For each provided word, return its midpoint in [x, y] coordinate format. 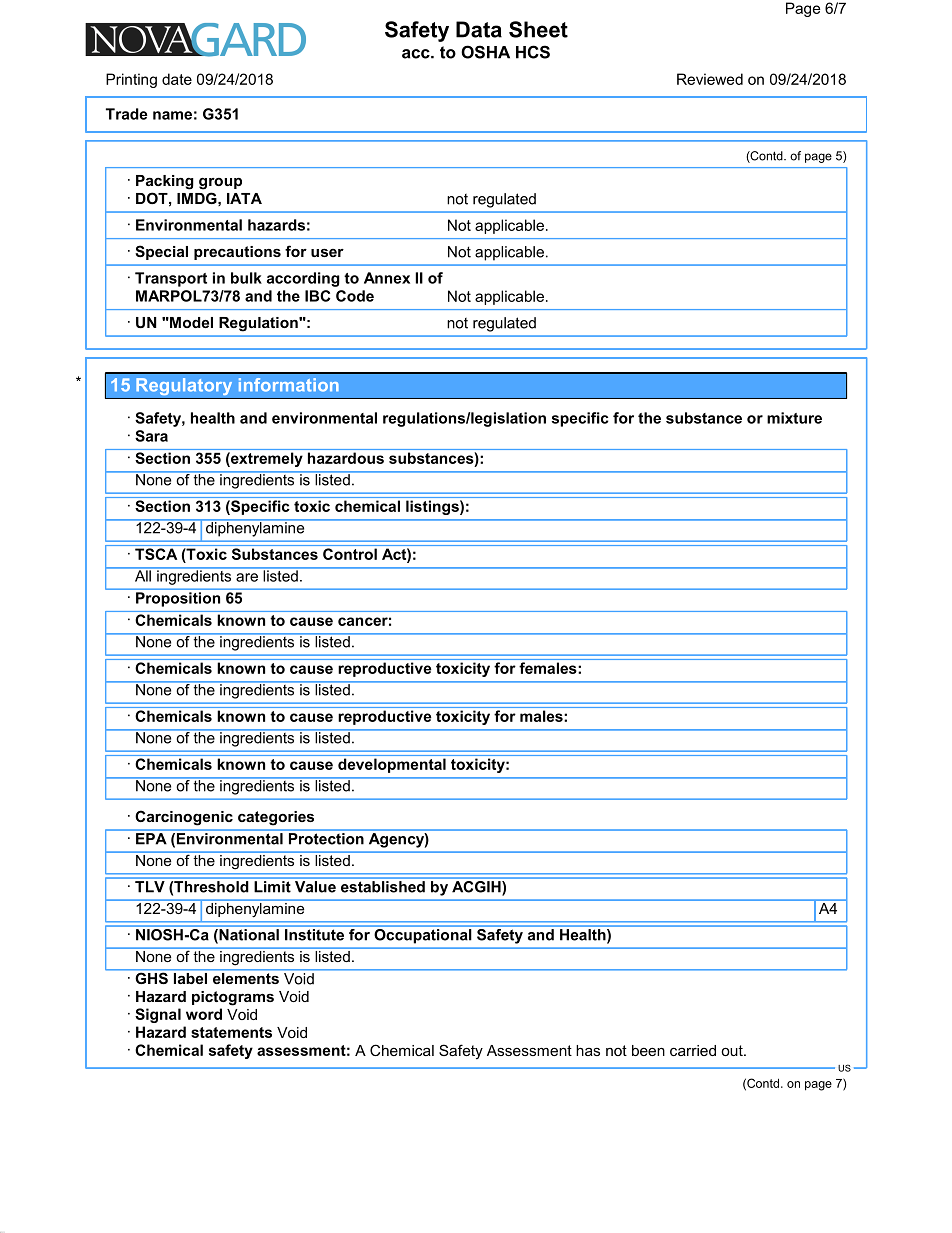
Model [190, 322]
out [733, 1050]
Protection [326, 839]
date [177, 79]
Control [350, 554]
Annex [387, 278]
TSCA [156, 554]
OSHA [485, 52]
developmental [392, 765]
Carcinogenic [184, 818]
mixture [794, 418]
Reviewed [710, 79]
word [204, 1014]
